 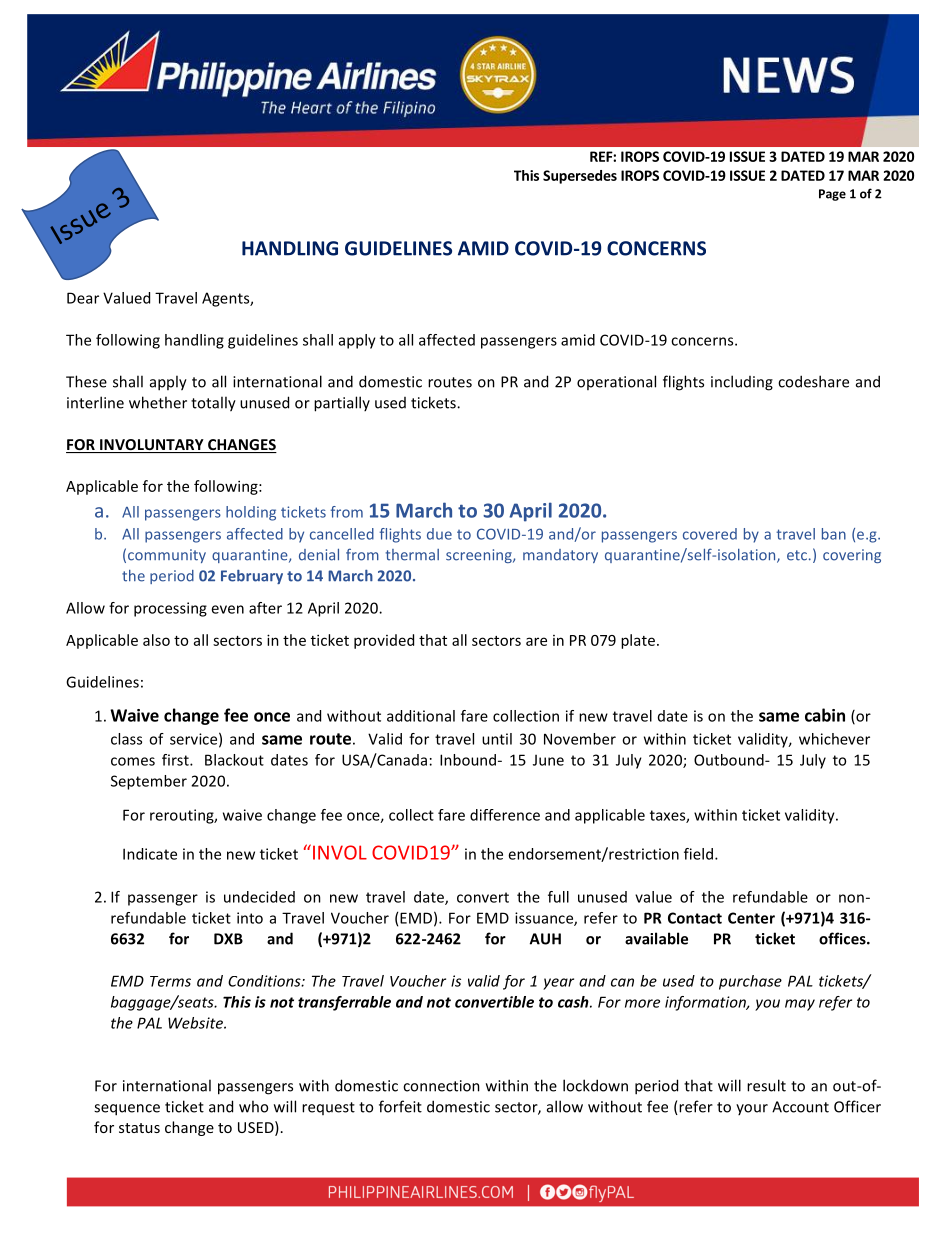 I want to click on Page, so click(x=832, y=195).
